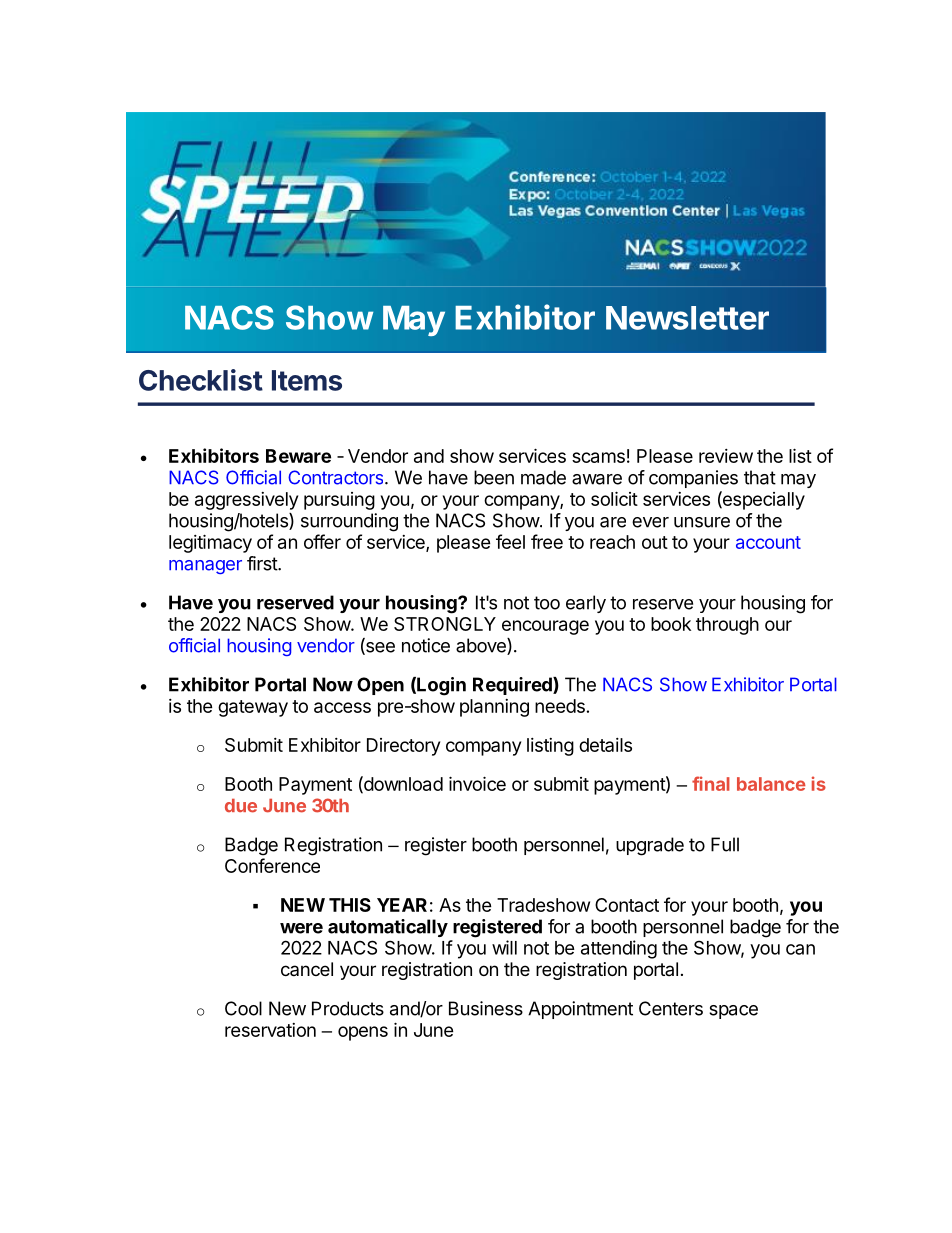 The image size is (952, 1233). I want to click on Business, so click(486, 1008).
